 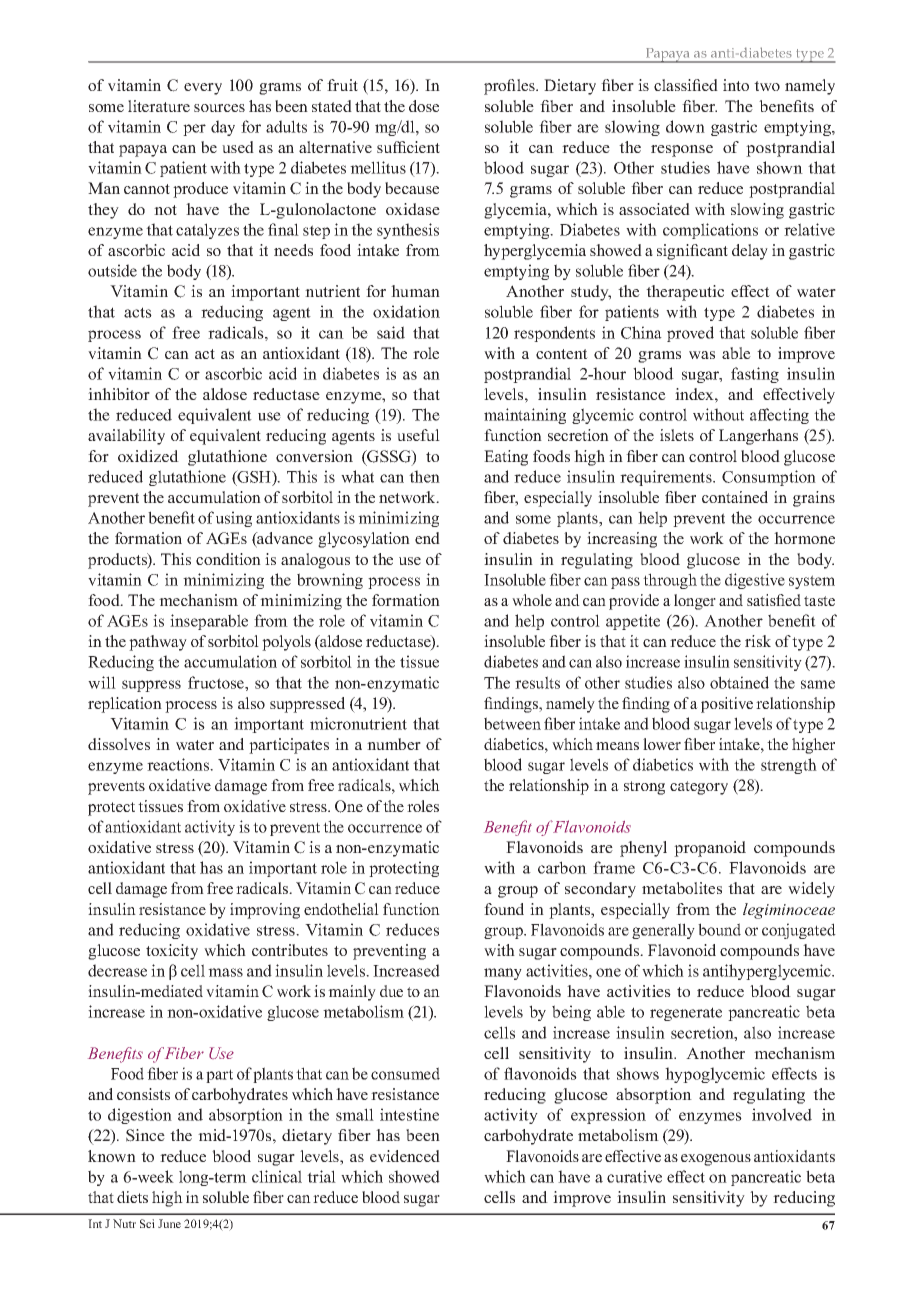 What do you see at coordinates (159, 106) in the page?
I see `literature` at bounding box center [159, 106].
